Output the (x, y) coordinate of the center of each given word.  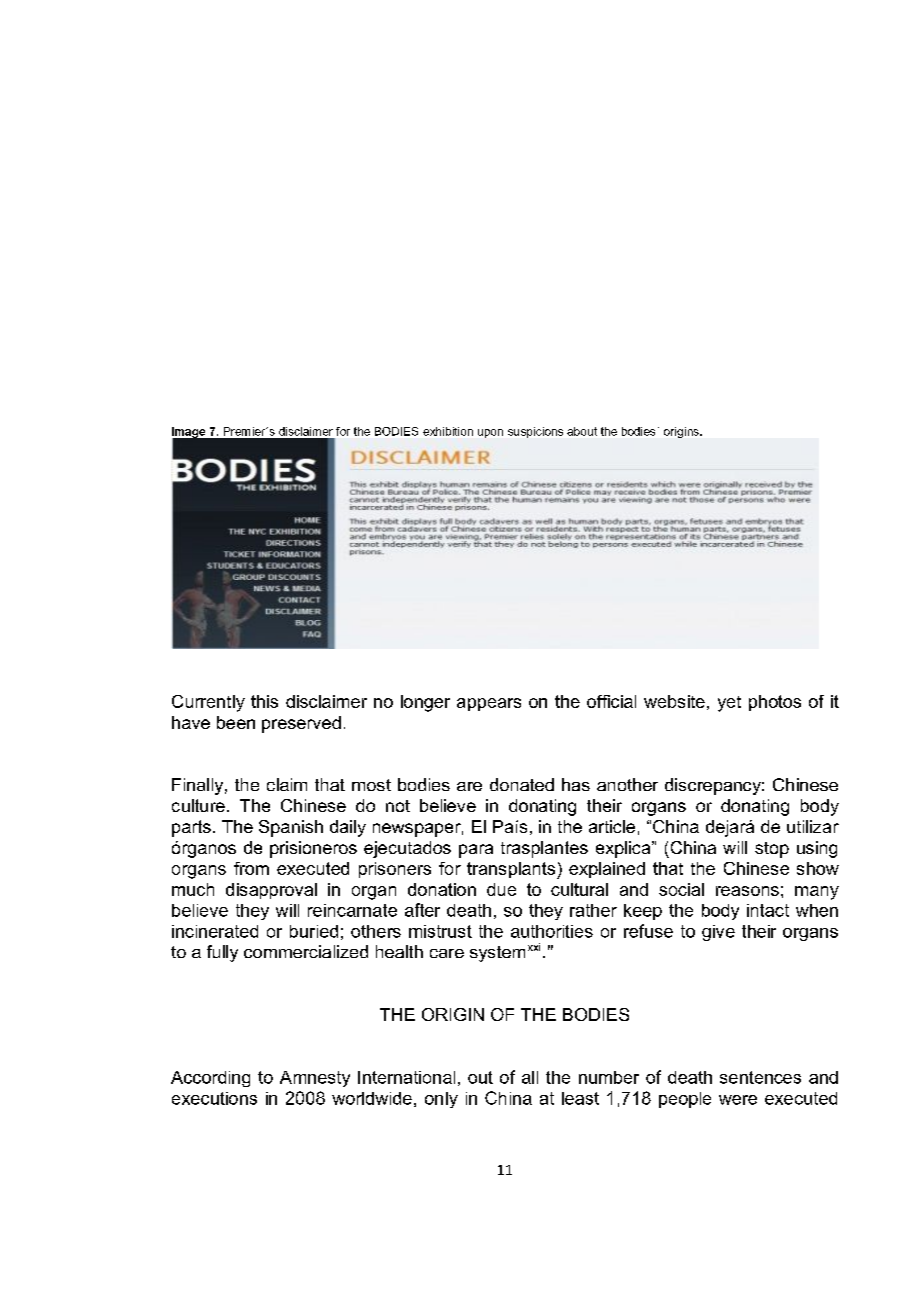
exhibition (448, 431)
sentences (760, 1077)
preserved (301, 724)
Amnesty (315, 1079)
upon (490, 433)
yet (729, 704)
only (441, 1100)
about (582, 431)
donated (522, 784)
